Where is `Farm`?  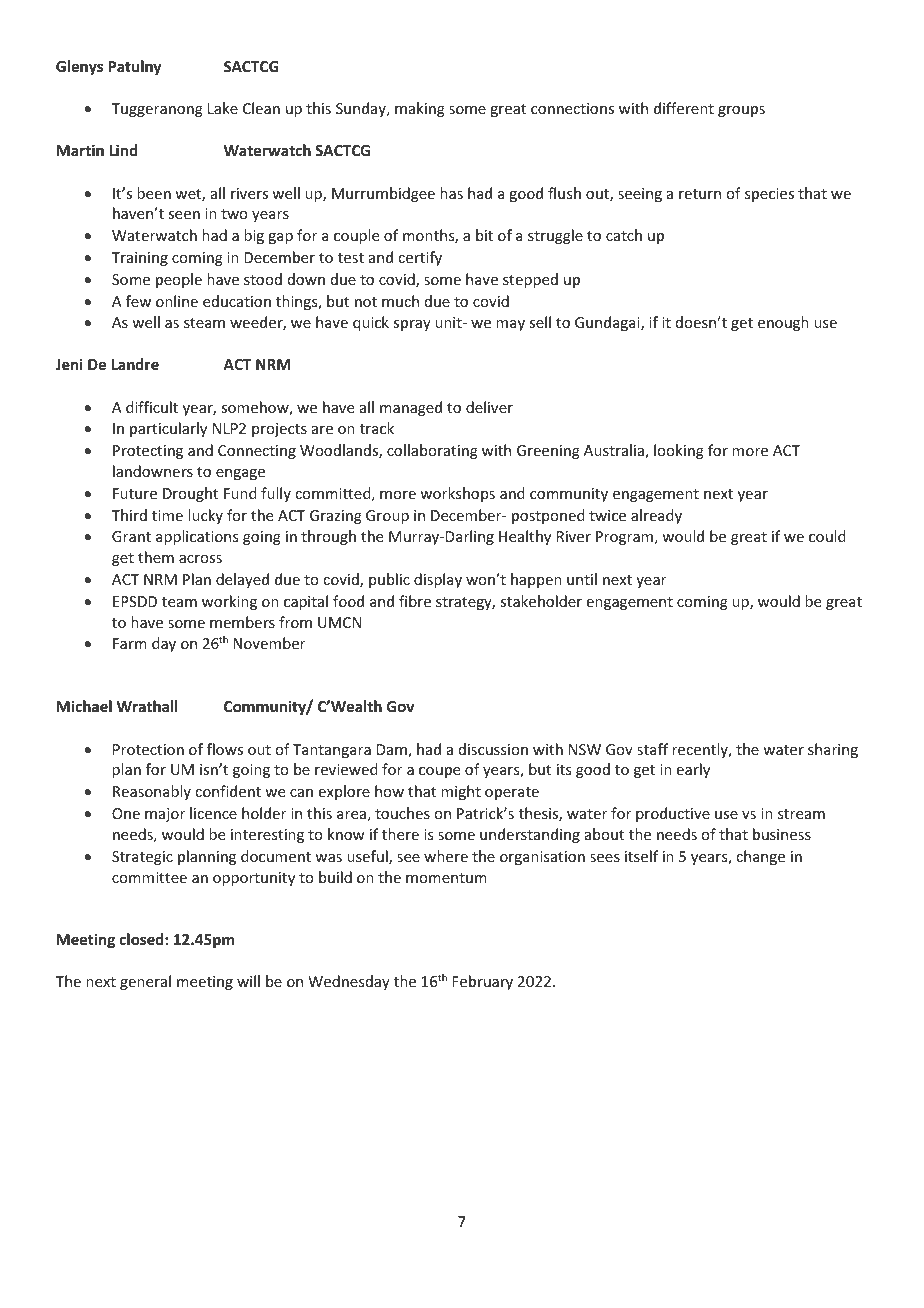
Farm is located at coordinates (130, 643).
